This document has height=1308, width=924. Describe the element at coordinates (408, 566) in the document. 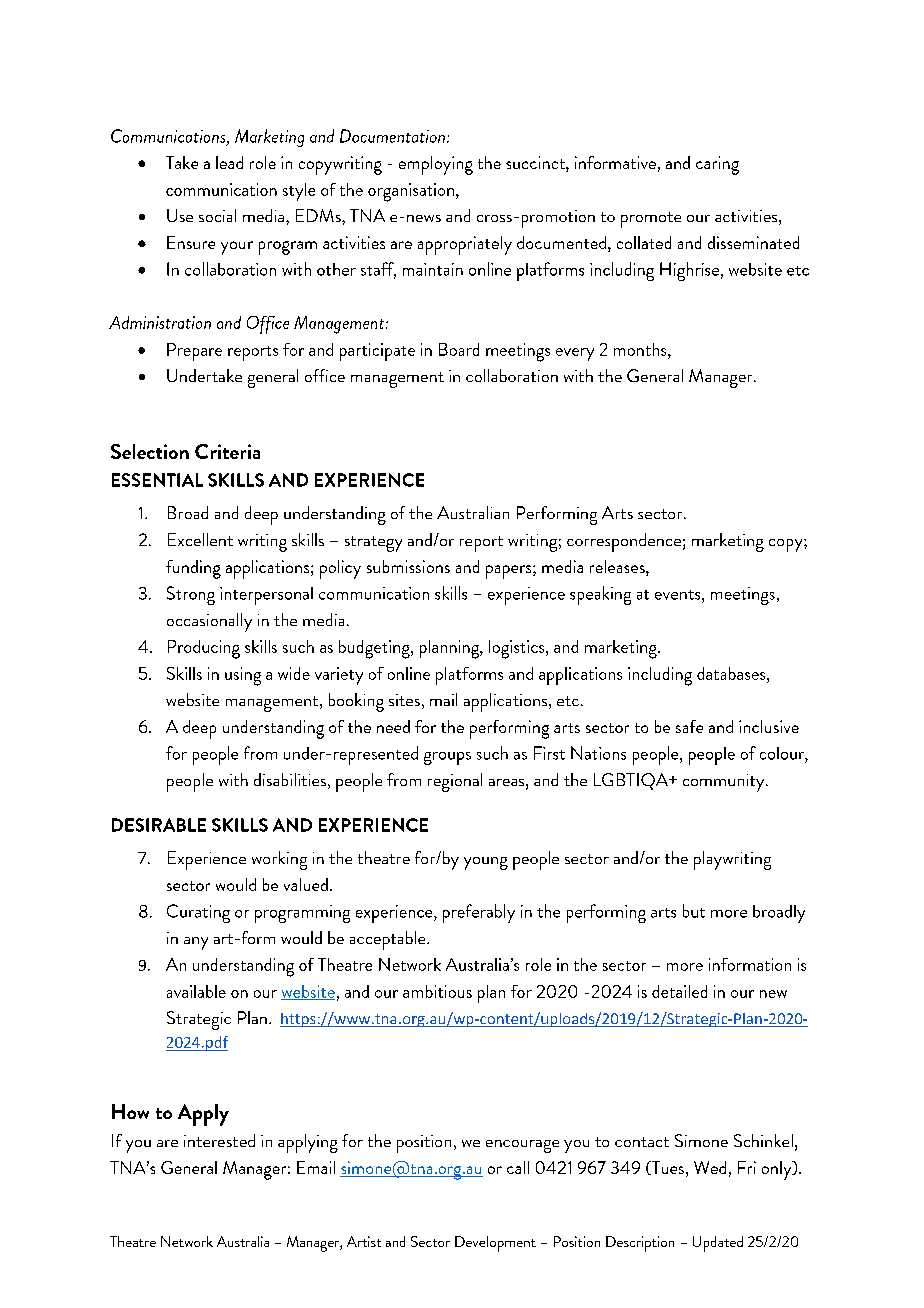

I see `submissions` at that location.
